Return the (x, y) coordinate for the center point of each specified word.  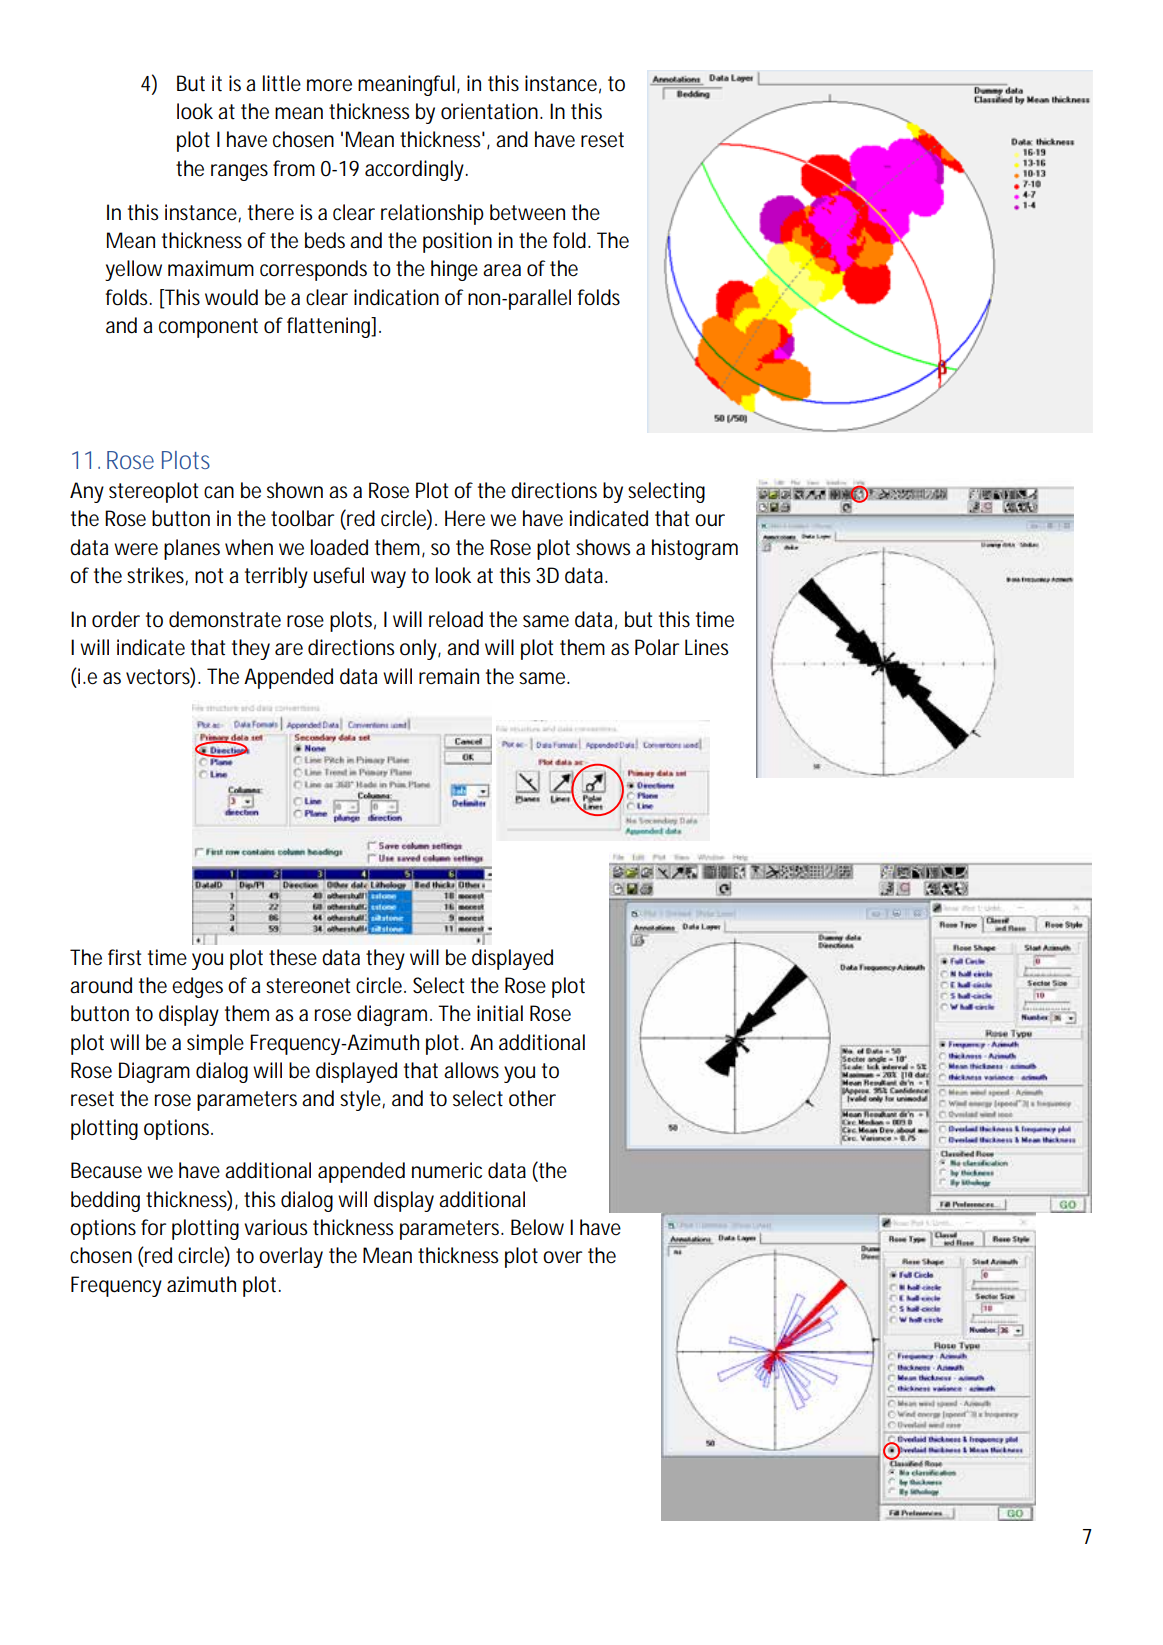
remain (449, 676)
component (208, 328)
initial (500, 1013)
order (116, 619)
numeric (447, 1170)
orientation (491, 111)
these (293, 957)
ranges (239, 172)
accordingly (416, 170)
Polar (657, 647)
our (710, 520)
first (124, 957)
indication (396, 297)
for (153, 1227)
